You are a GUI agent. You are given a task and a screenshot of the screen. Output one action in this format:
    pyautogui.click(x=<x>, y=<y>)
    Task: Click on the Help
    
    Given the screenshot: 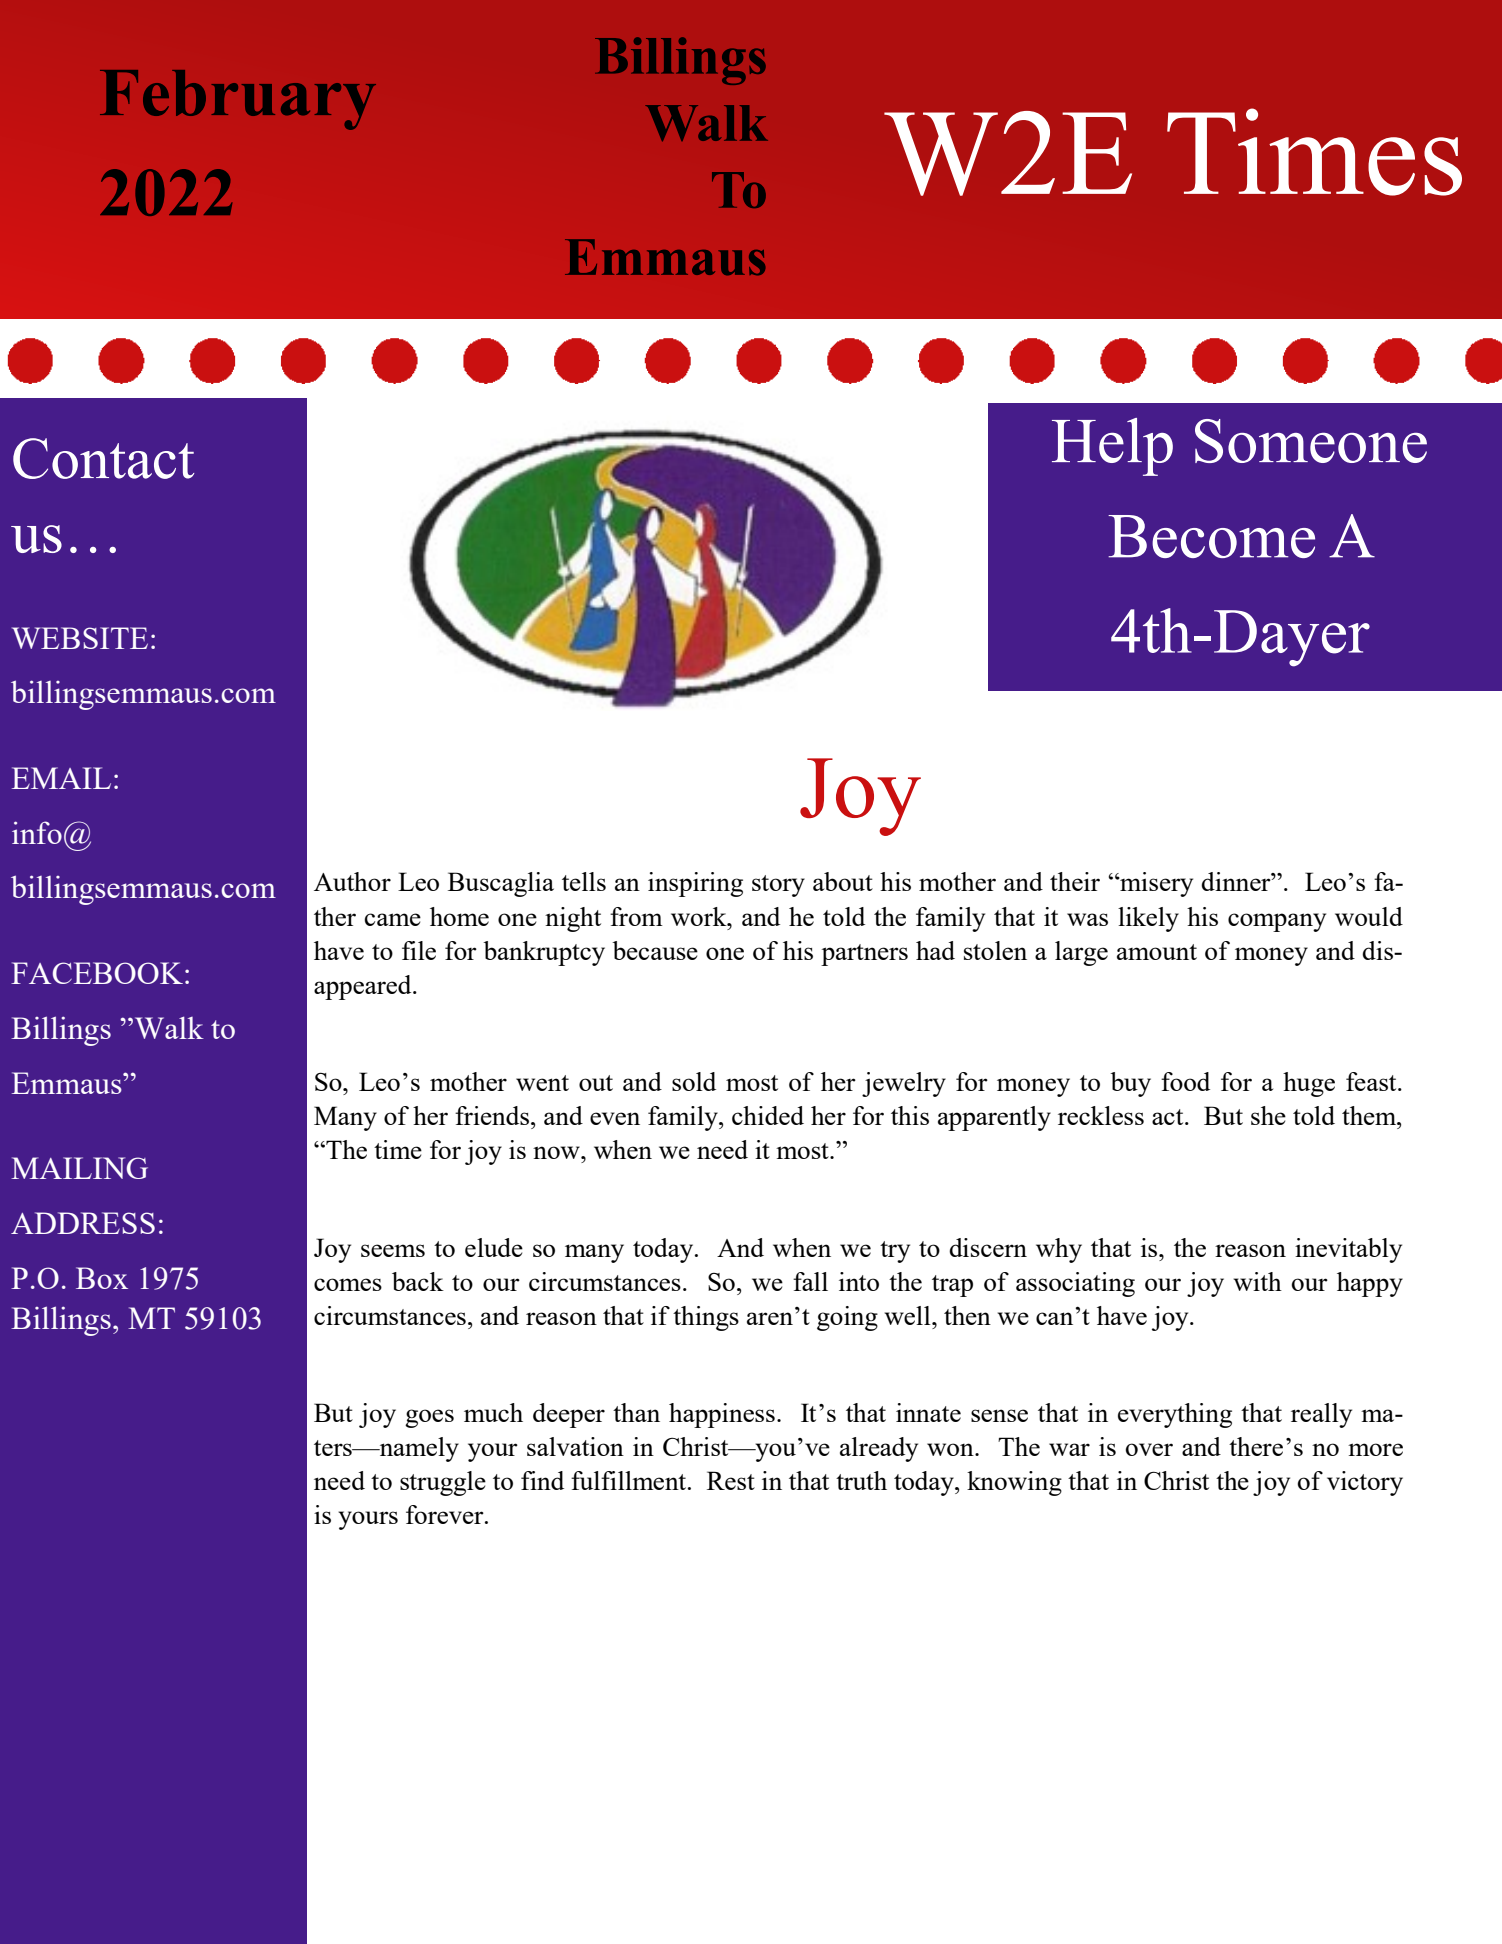 What is the action you would take?
    pyautogui.click(x=1112, y=447)
